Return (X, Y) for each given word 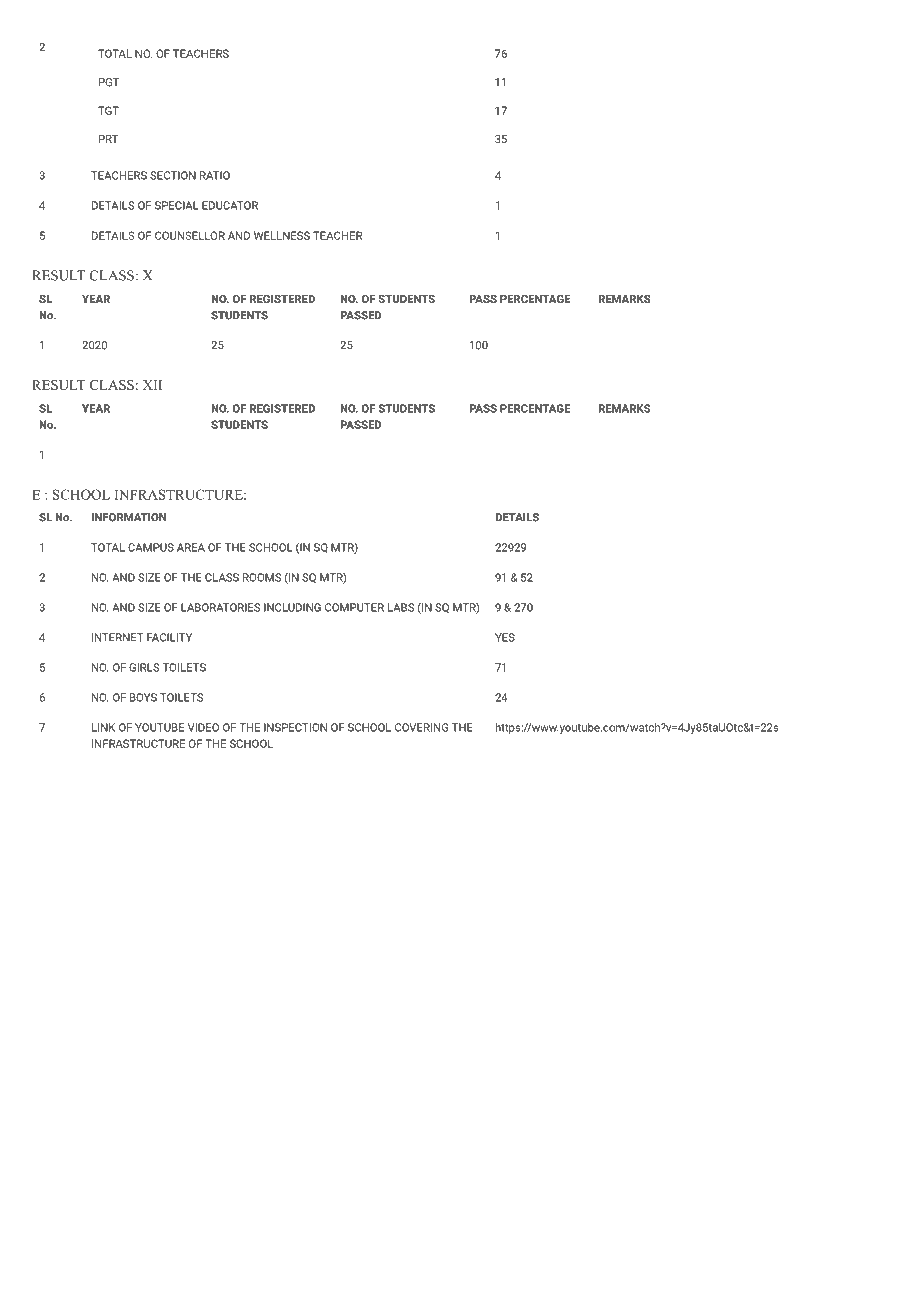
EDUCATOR (230, 205)
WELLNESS (282, 235)
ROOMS (262, 577)
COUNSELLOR (190, 235)
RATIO (215, 175)
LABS (401, 607)
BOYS (143, 697)
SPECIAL (177, 205)
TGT (108, 110)
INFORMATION (129, 517)
